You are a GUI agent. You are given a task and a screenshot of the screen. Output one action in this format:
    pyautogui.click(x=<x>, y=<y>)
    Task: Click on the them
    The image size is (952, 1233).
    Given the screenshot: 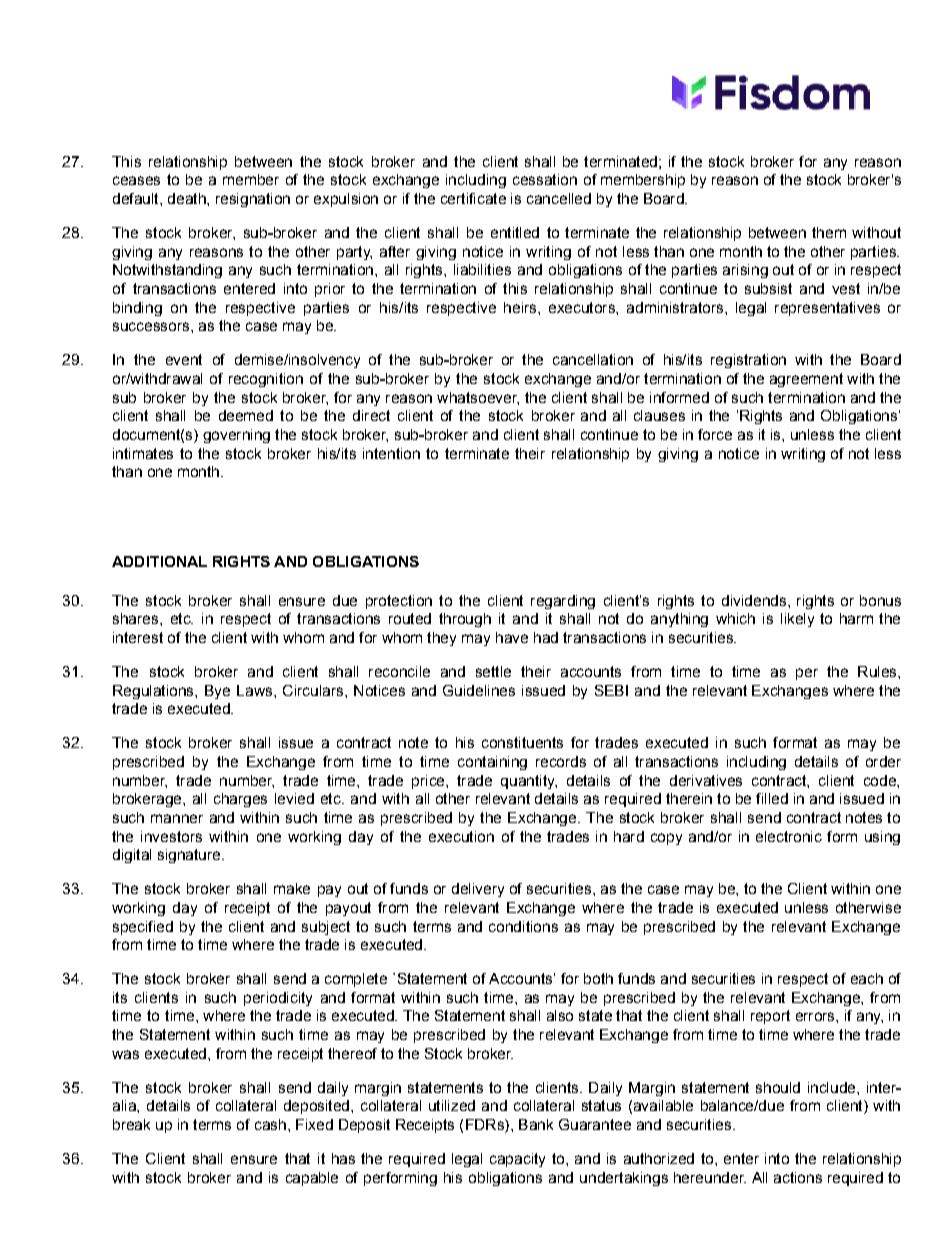 What is the action you would take?
    pyautogui.click(x=829, y=232)
